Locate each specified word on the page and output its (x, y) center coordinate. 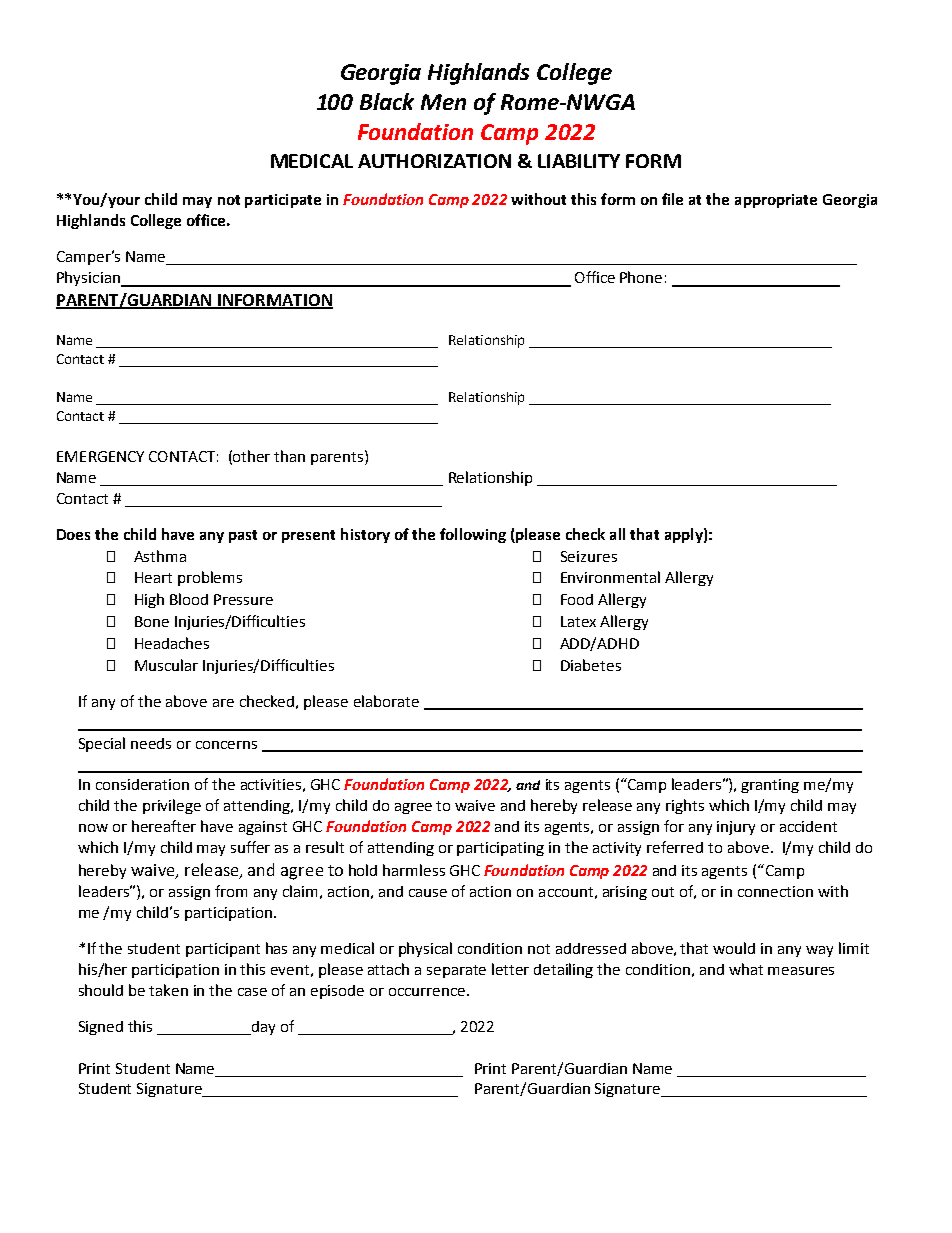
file (672, 199)
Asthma (160, 556)
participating (500, 849)
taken (168, 990)
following (473, 535)
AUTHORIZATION (434, 161)
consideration (142, 784)
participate (283, 201)
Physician (89, 279)
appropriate (776, 201)
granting (770, 786)
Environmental (610, 577)
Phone (641, 277)
